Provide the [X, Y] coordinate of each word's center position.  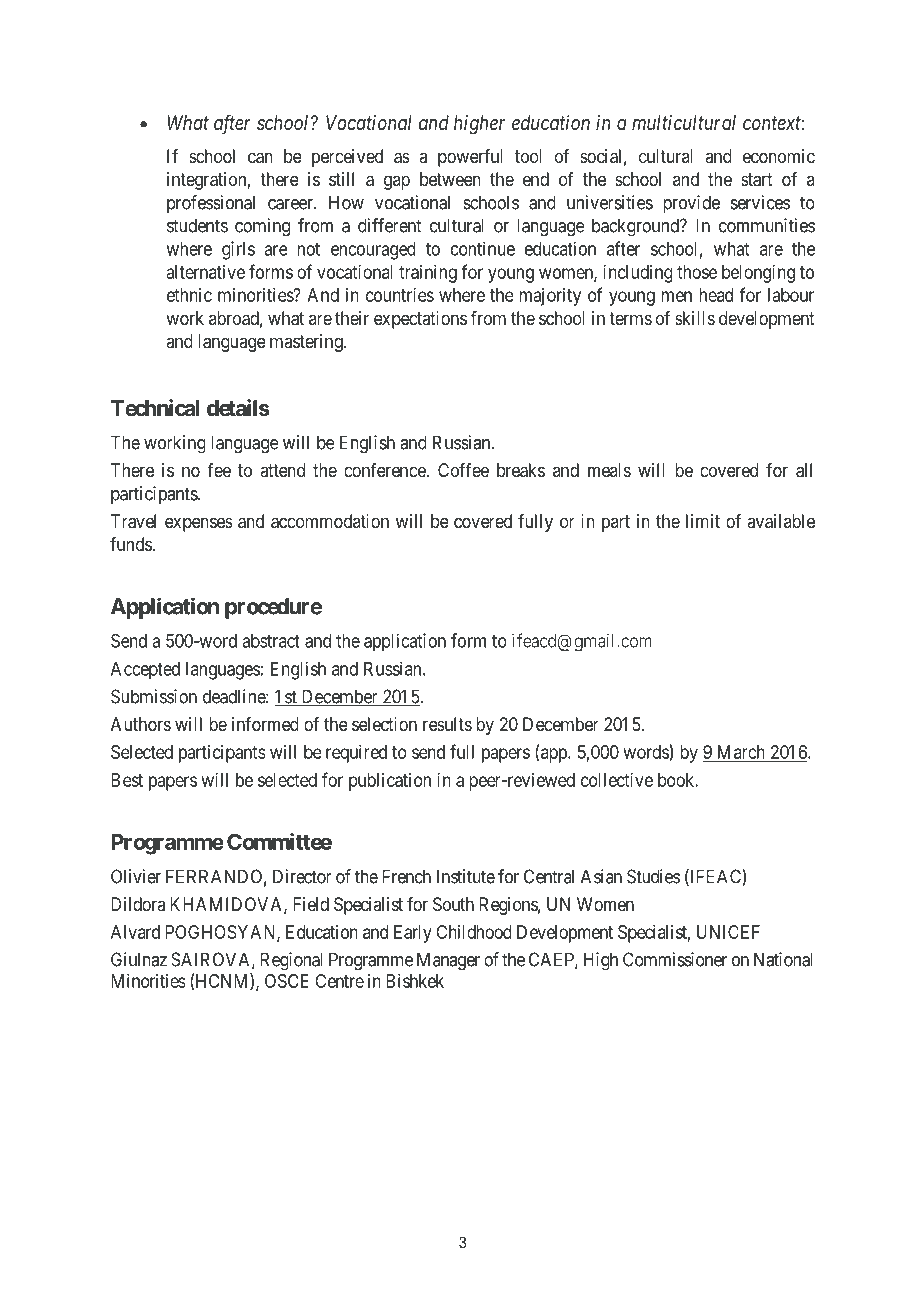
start [757, 180]
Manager [448, 961]
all [804, 470]
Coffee [463, 470]
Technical [155, 408]
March [740, 753]
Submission [154, 696]
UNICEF [728, 932]
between [450, 179]
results [447, 724]
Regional [291, 961]
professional [211, 204]
